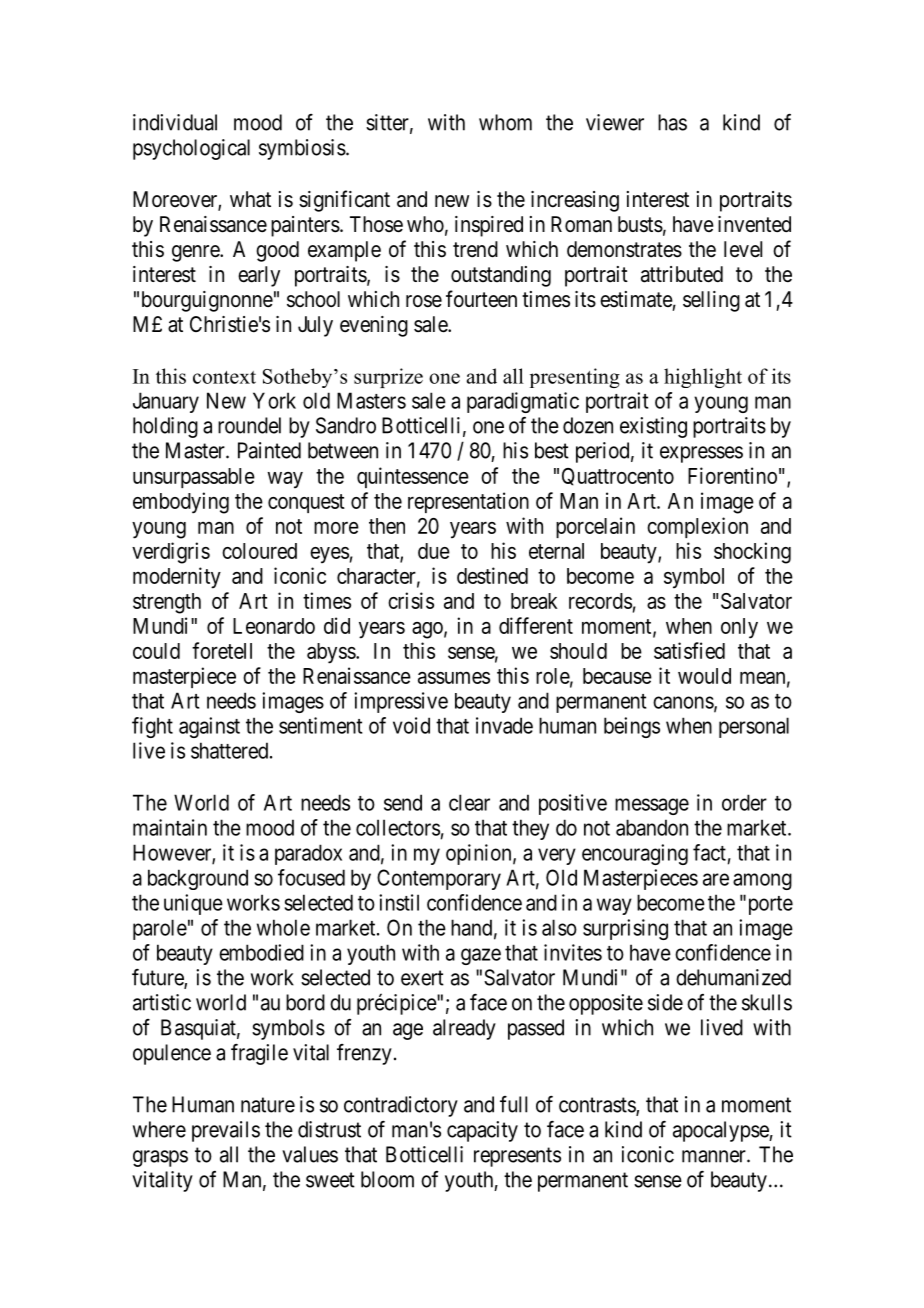 The image size is (924, 1308). I want to click on embodying, so click(181, 503).
